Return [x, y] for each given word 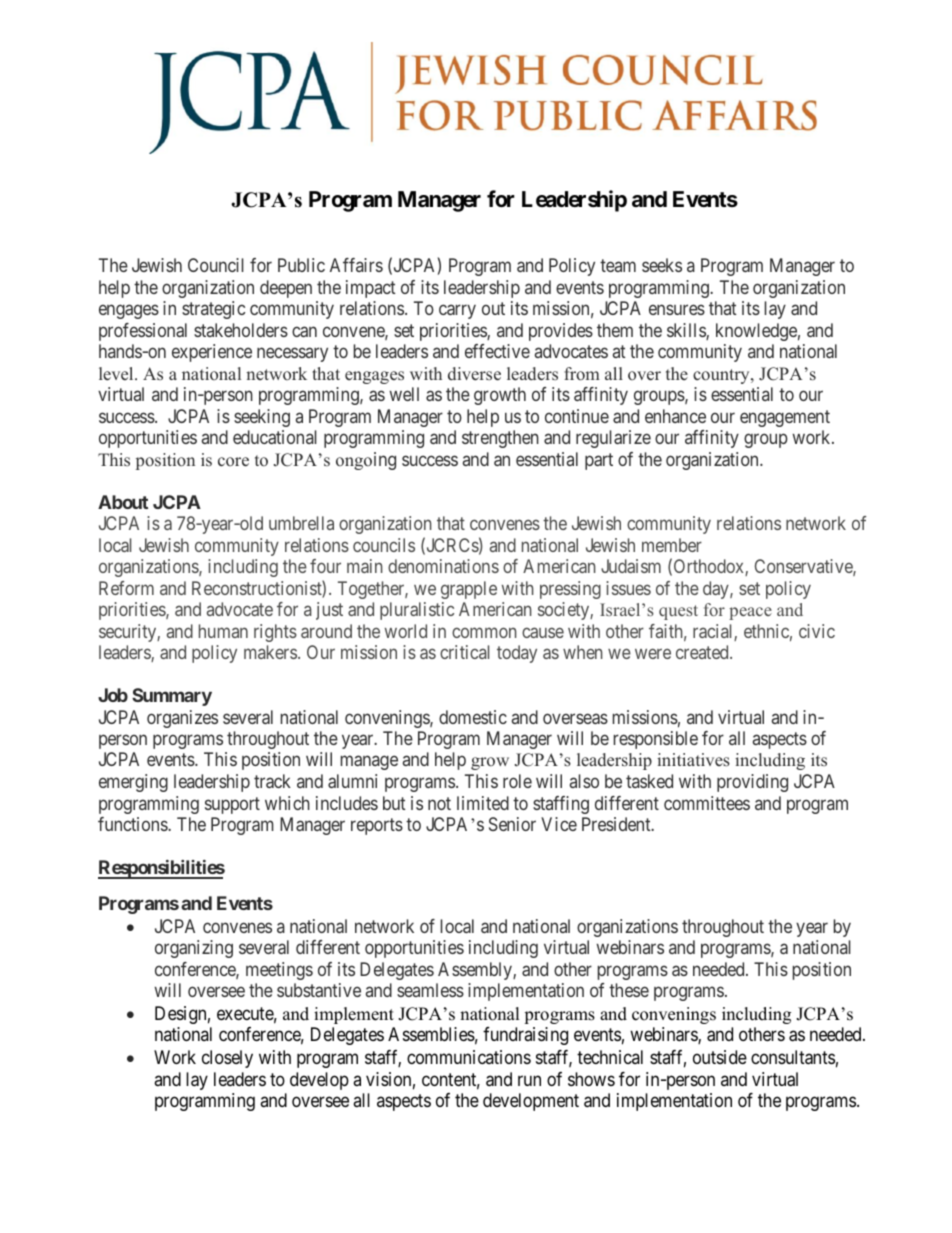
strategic [213, 310]
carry [457, 312]
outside [720, 1057]
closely [227, 1059]
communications [469, 1057]
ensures [677, 310]
